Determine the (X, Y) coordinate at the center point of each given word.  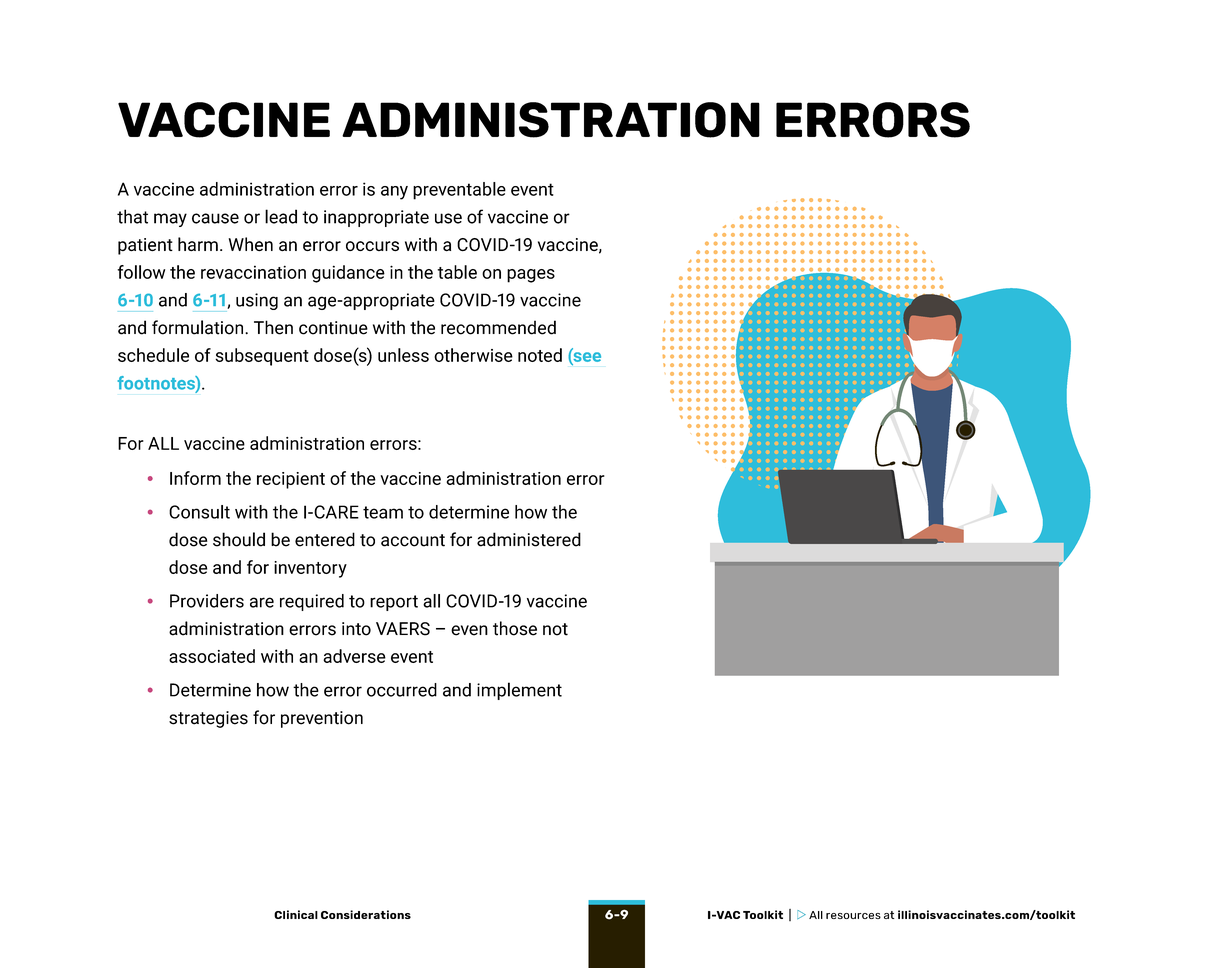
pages (531, 276)
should (239, 539)
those (515, 628)
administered (529, 539)
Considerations (366, 914)
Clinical (296, 914)
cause (215, 218)
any (394, 193)
